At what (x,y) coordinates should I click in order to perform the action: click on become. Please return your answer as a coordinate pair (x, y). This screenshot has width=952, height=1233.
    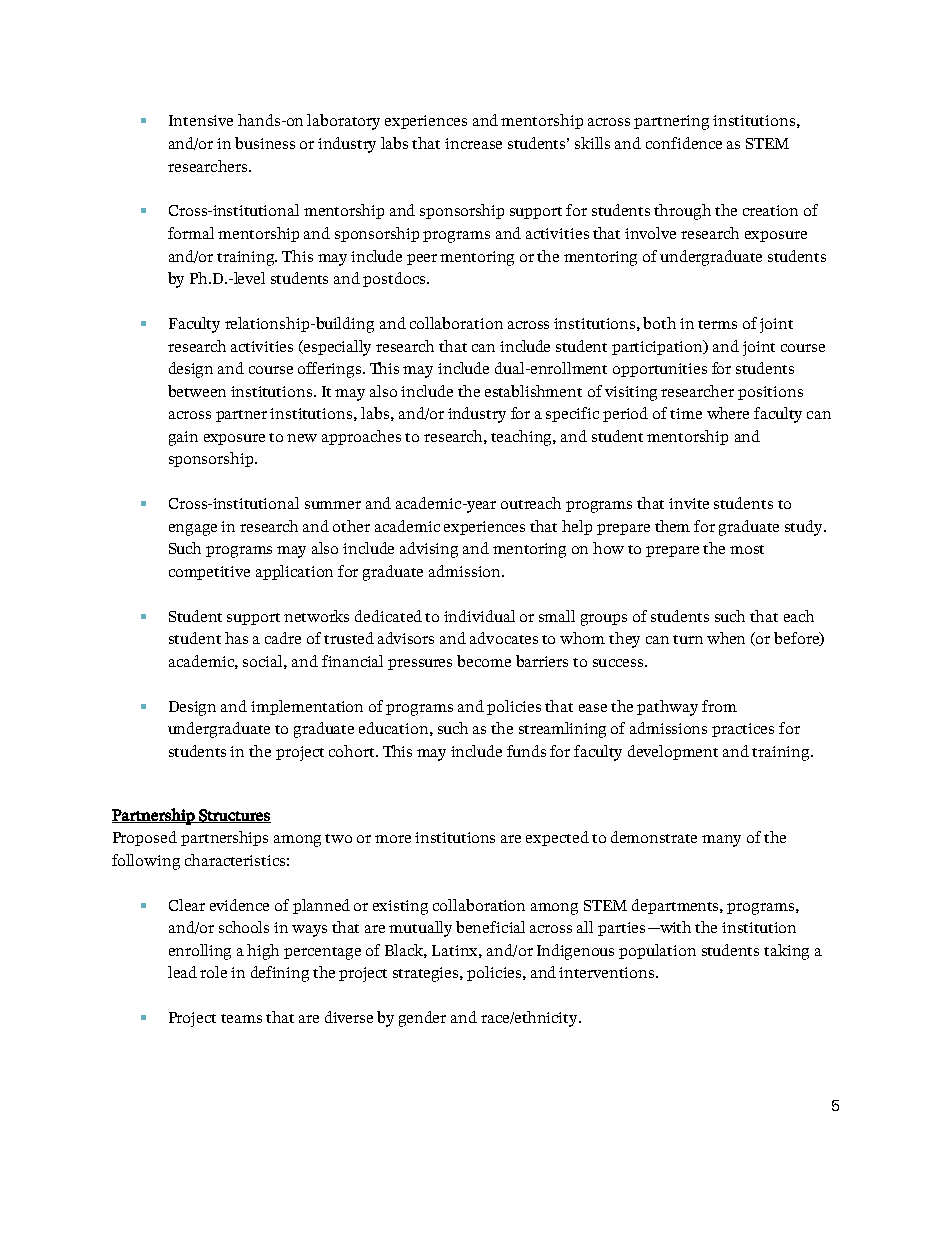
    Looking at the image, I should click on (484, 661).
